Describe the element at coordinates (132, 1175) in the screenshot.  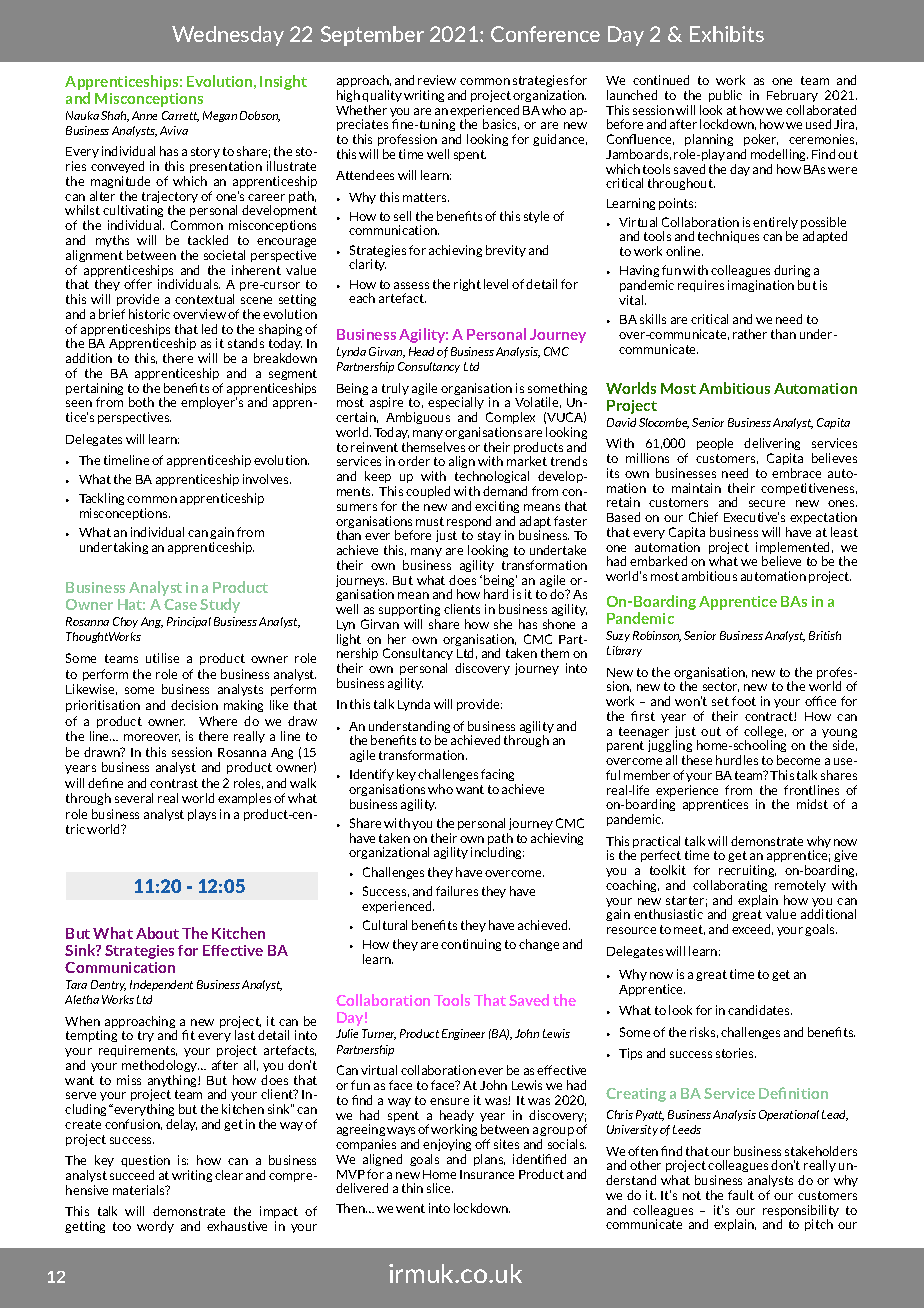
I see `succeed` at that location.
